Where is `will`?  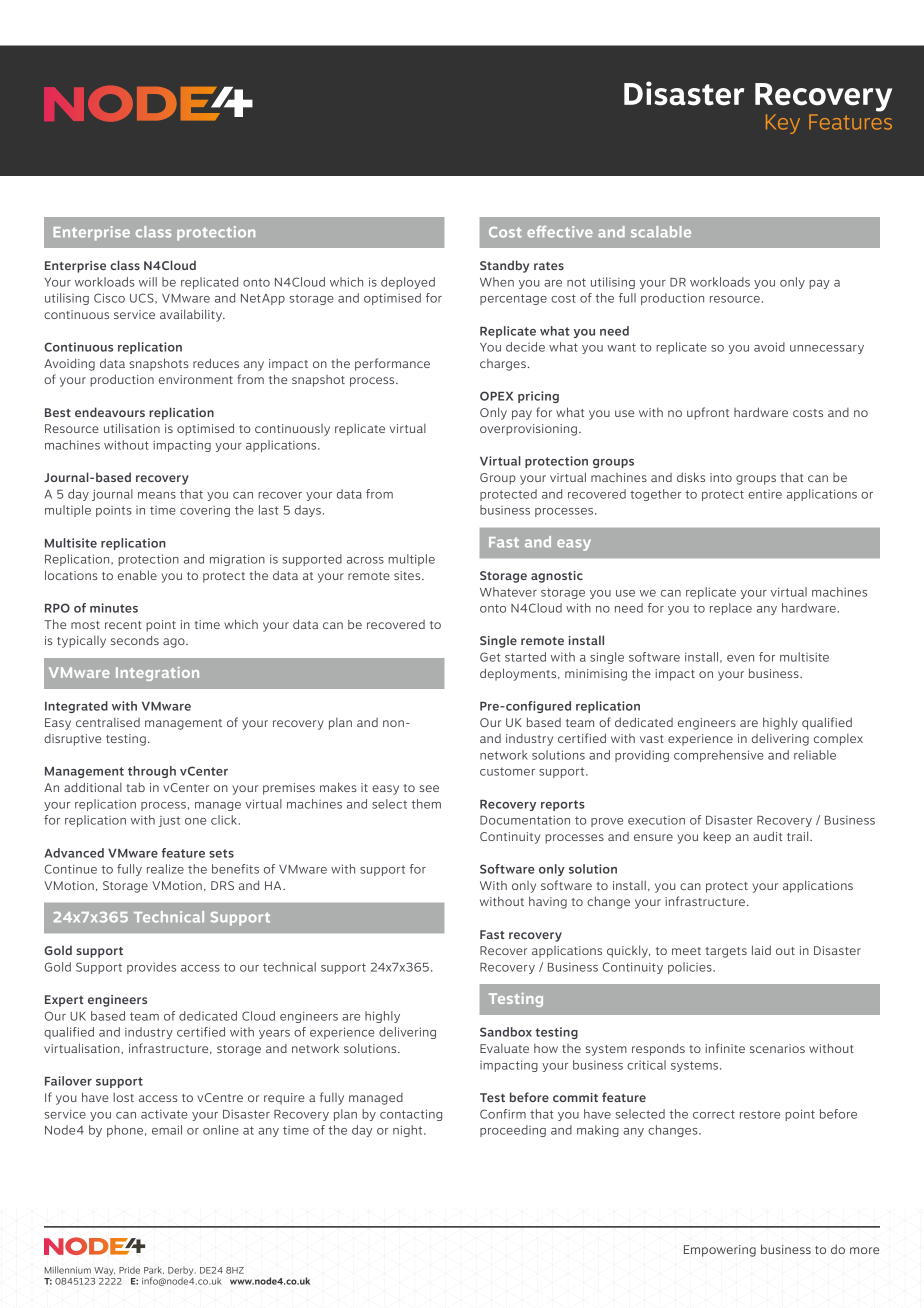 will is located at coordinates (148, 282).
